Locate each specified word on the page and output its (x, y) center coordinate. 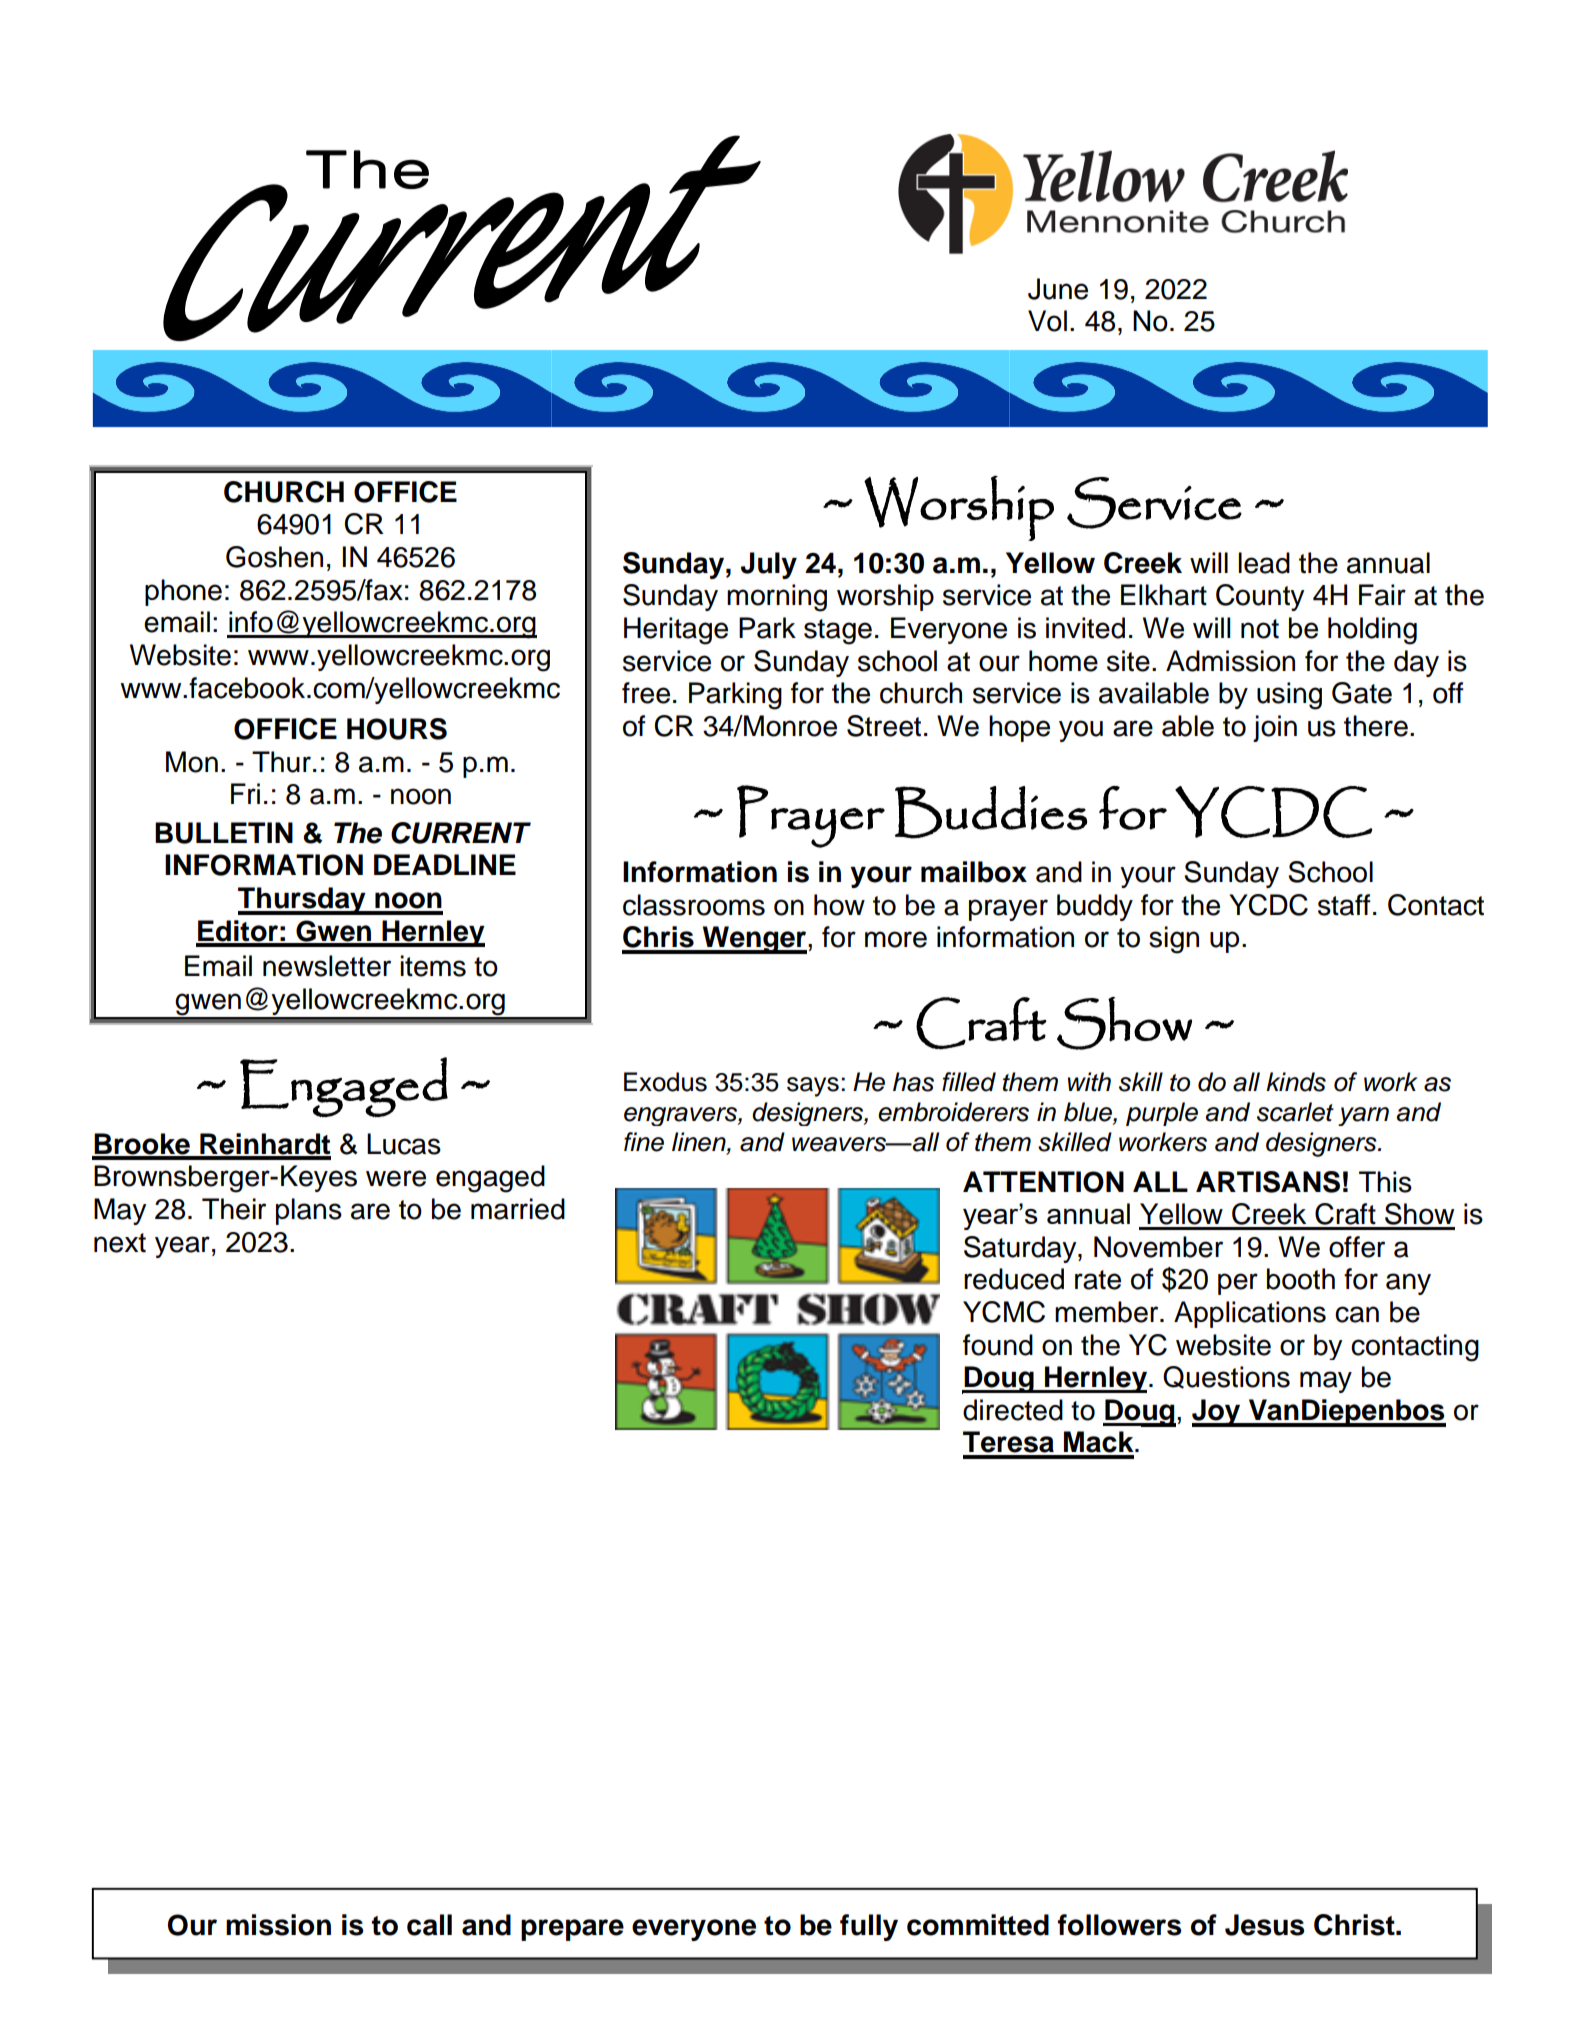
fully (869, 1927)
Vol (1047, 321)
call (429, 1925)
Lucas (404, 1144)
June (1058, 289)
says (813, 1087)
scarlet (1295, 1112)
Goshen (274, 557)
